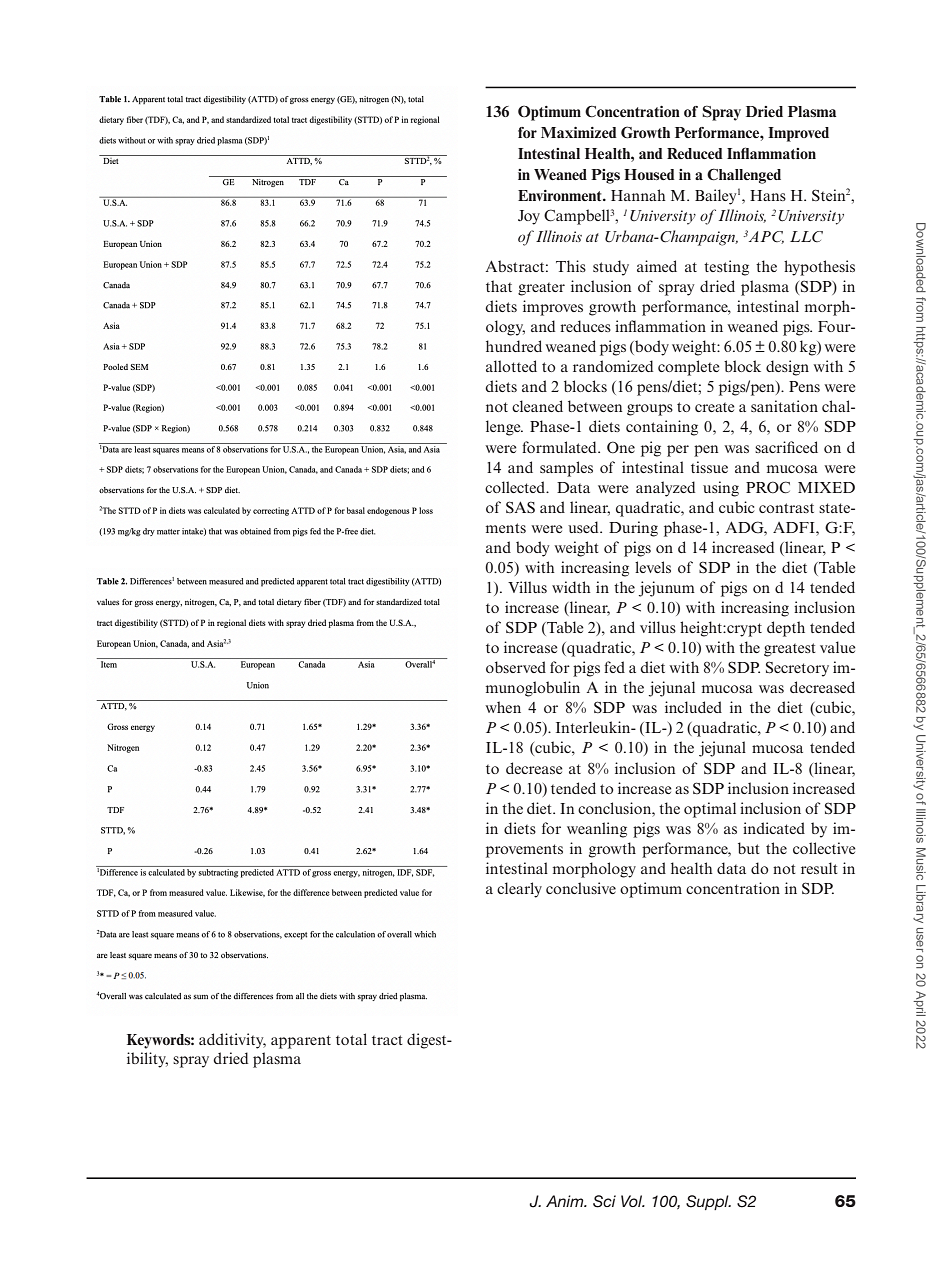 This image has width=952, height=1271. I want to click on Joy, so click(529, 217).
